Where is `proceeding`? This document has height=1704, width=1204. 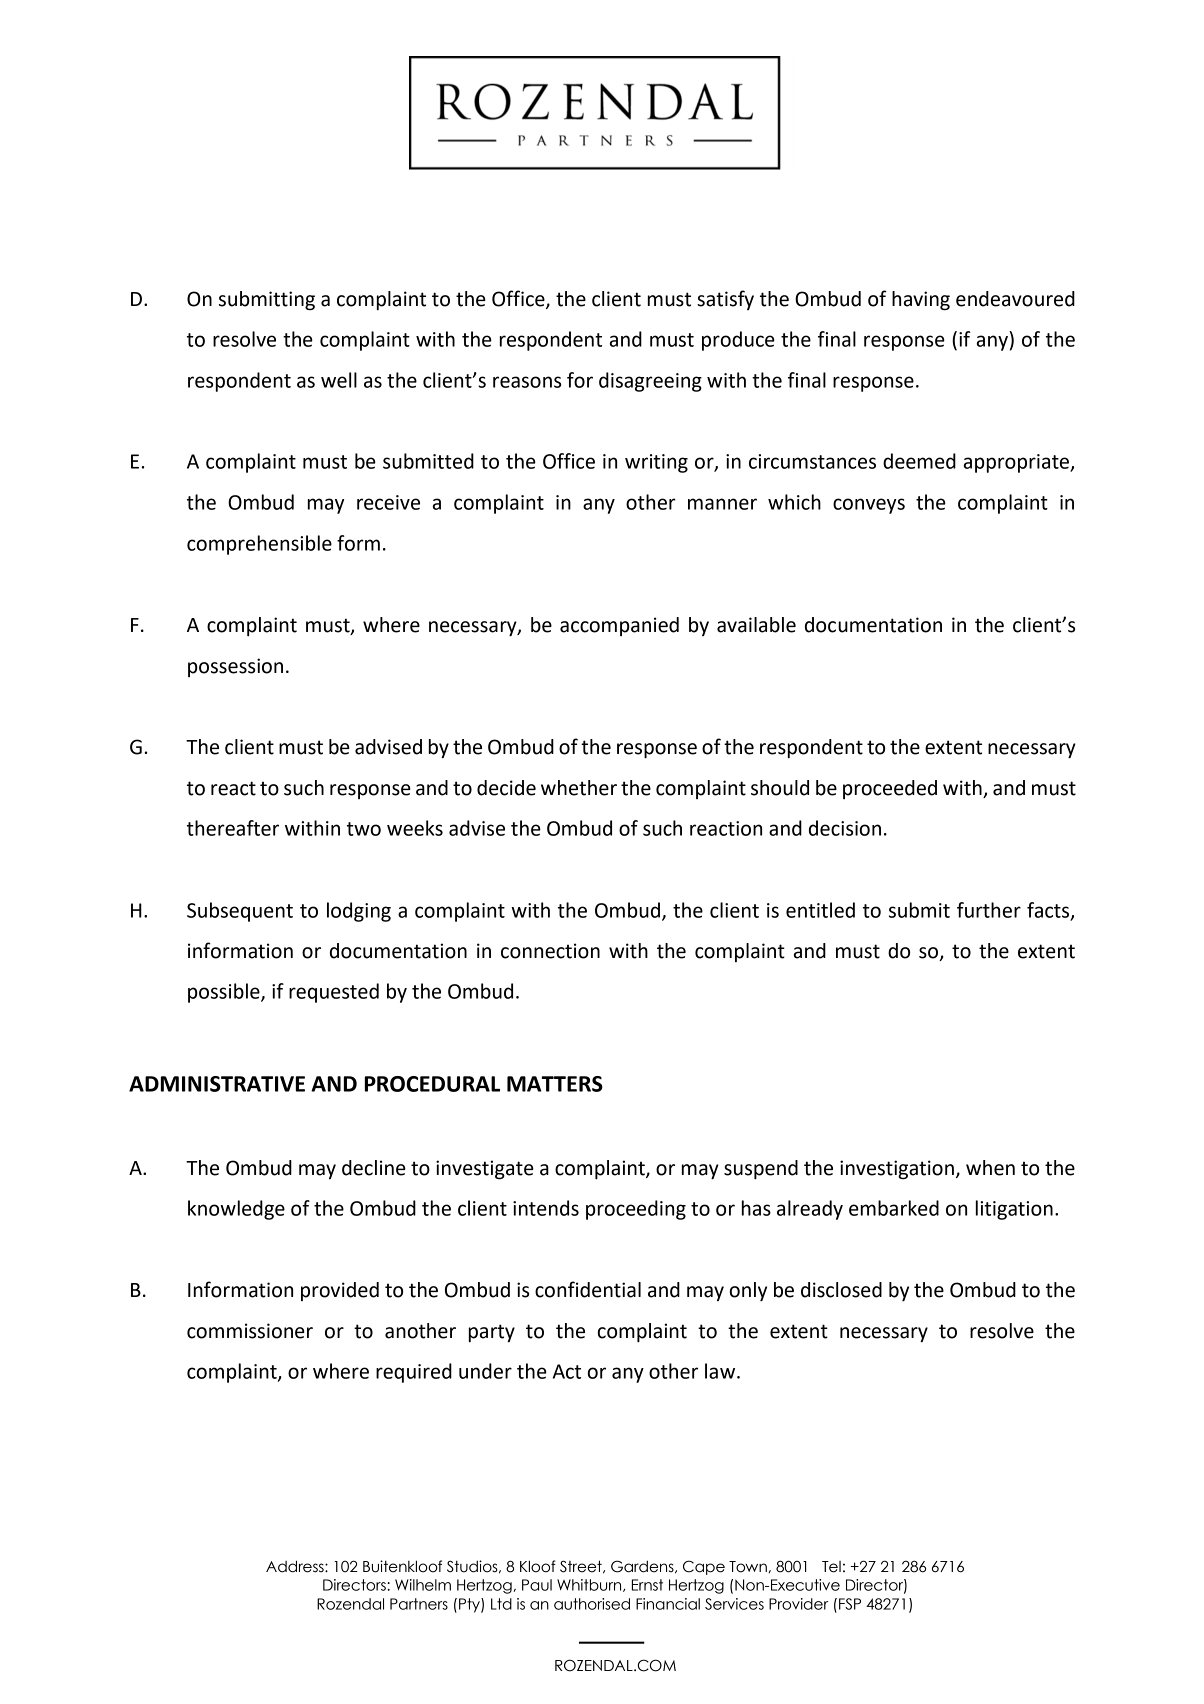
proceeding is located at coordinates (636, 1210).
